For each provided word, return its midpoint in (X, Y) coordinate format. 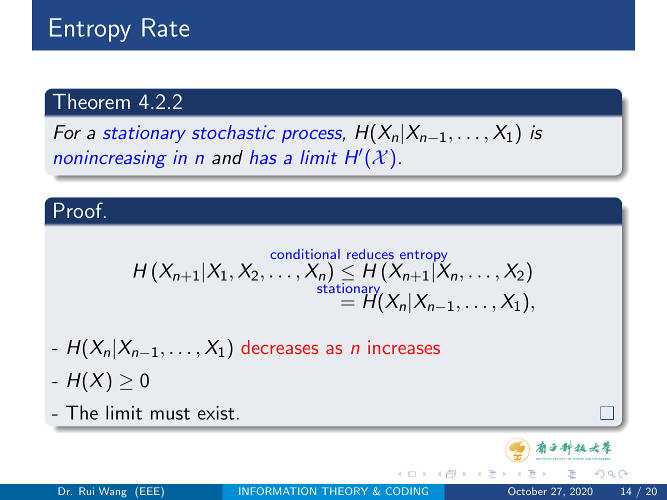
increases (404, 347)
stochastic (233, 132)
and (227, 157)
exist (216, 413)
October (527, 491)
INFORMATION (277, 491)
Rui (86, 491)
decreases (279, 347)
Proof (79, 210)
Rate (165, 27)
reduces (370, 254)
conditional (305, 254)
